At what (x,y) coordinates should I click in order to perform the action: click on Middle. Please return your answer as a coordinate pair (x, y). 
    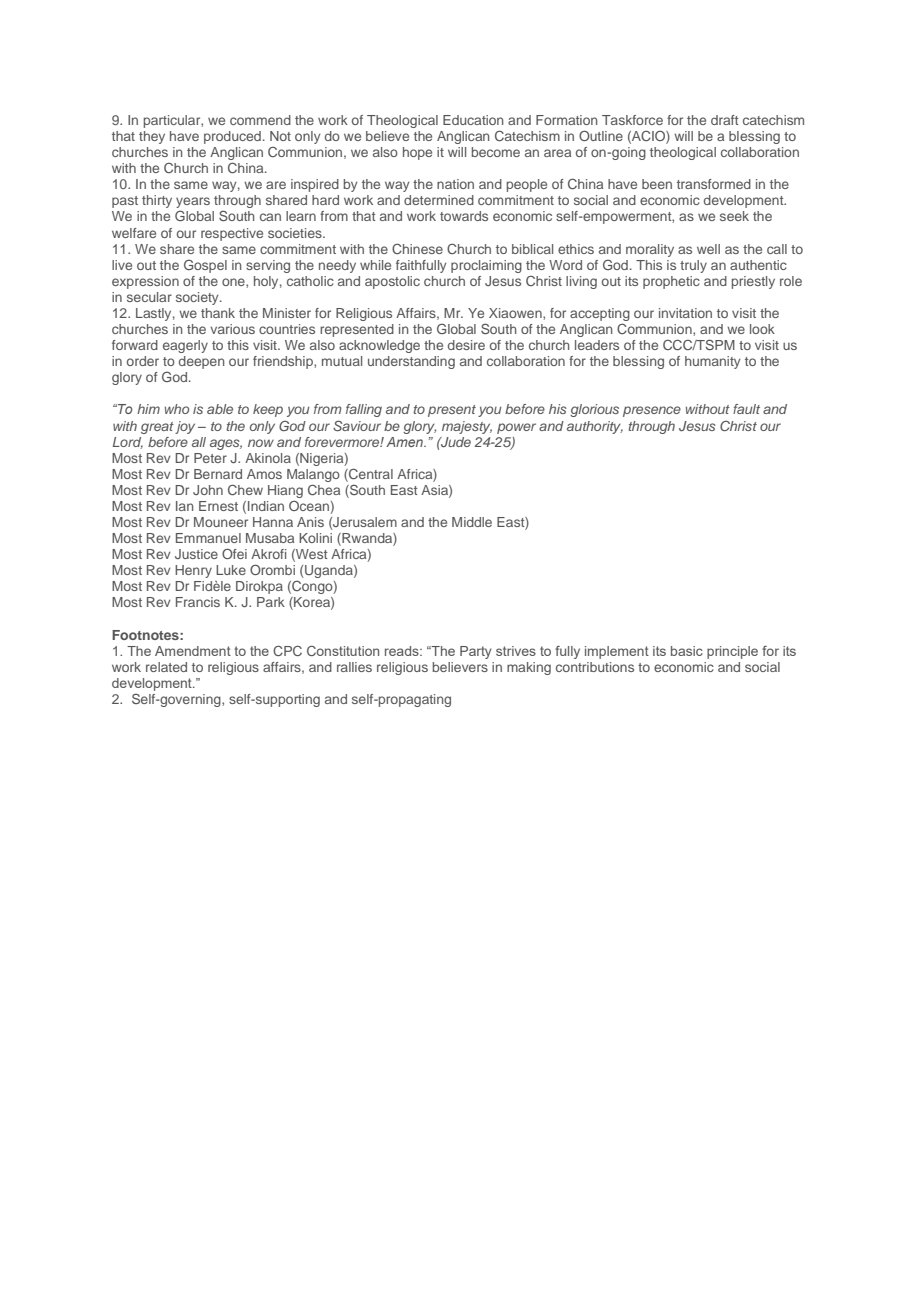
    Looking at the image, I should click on (472, 522).
